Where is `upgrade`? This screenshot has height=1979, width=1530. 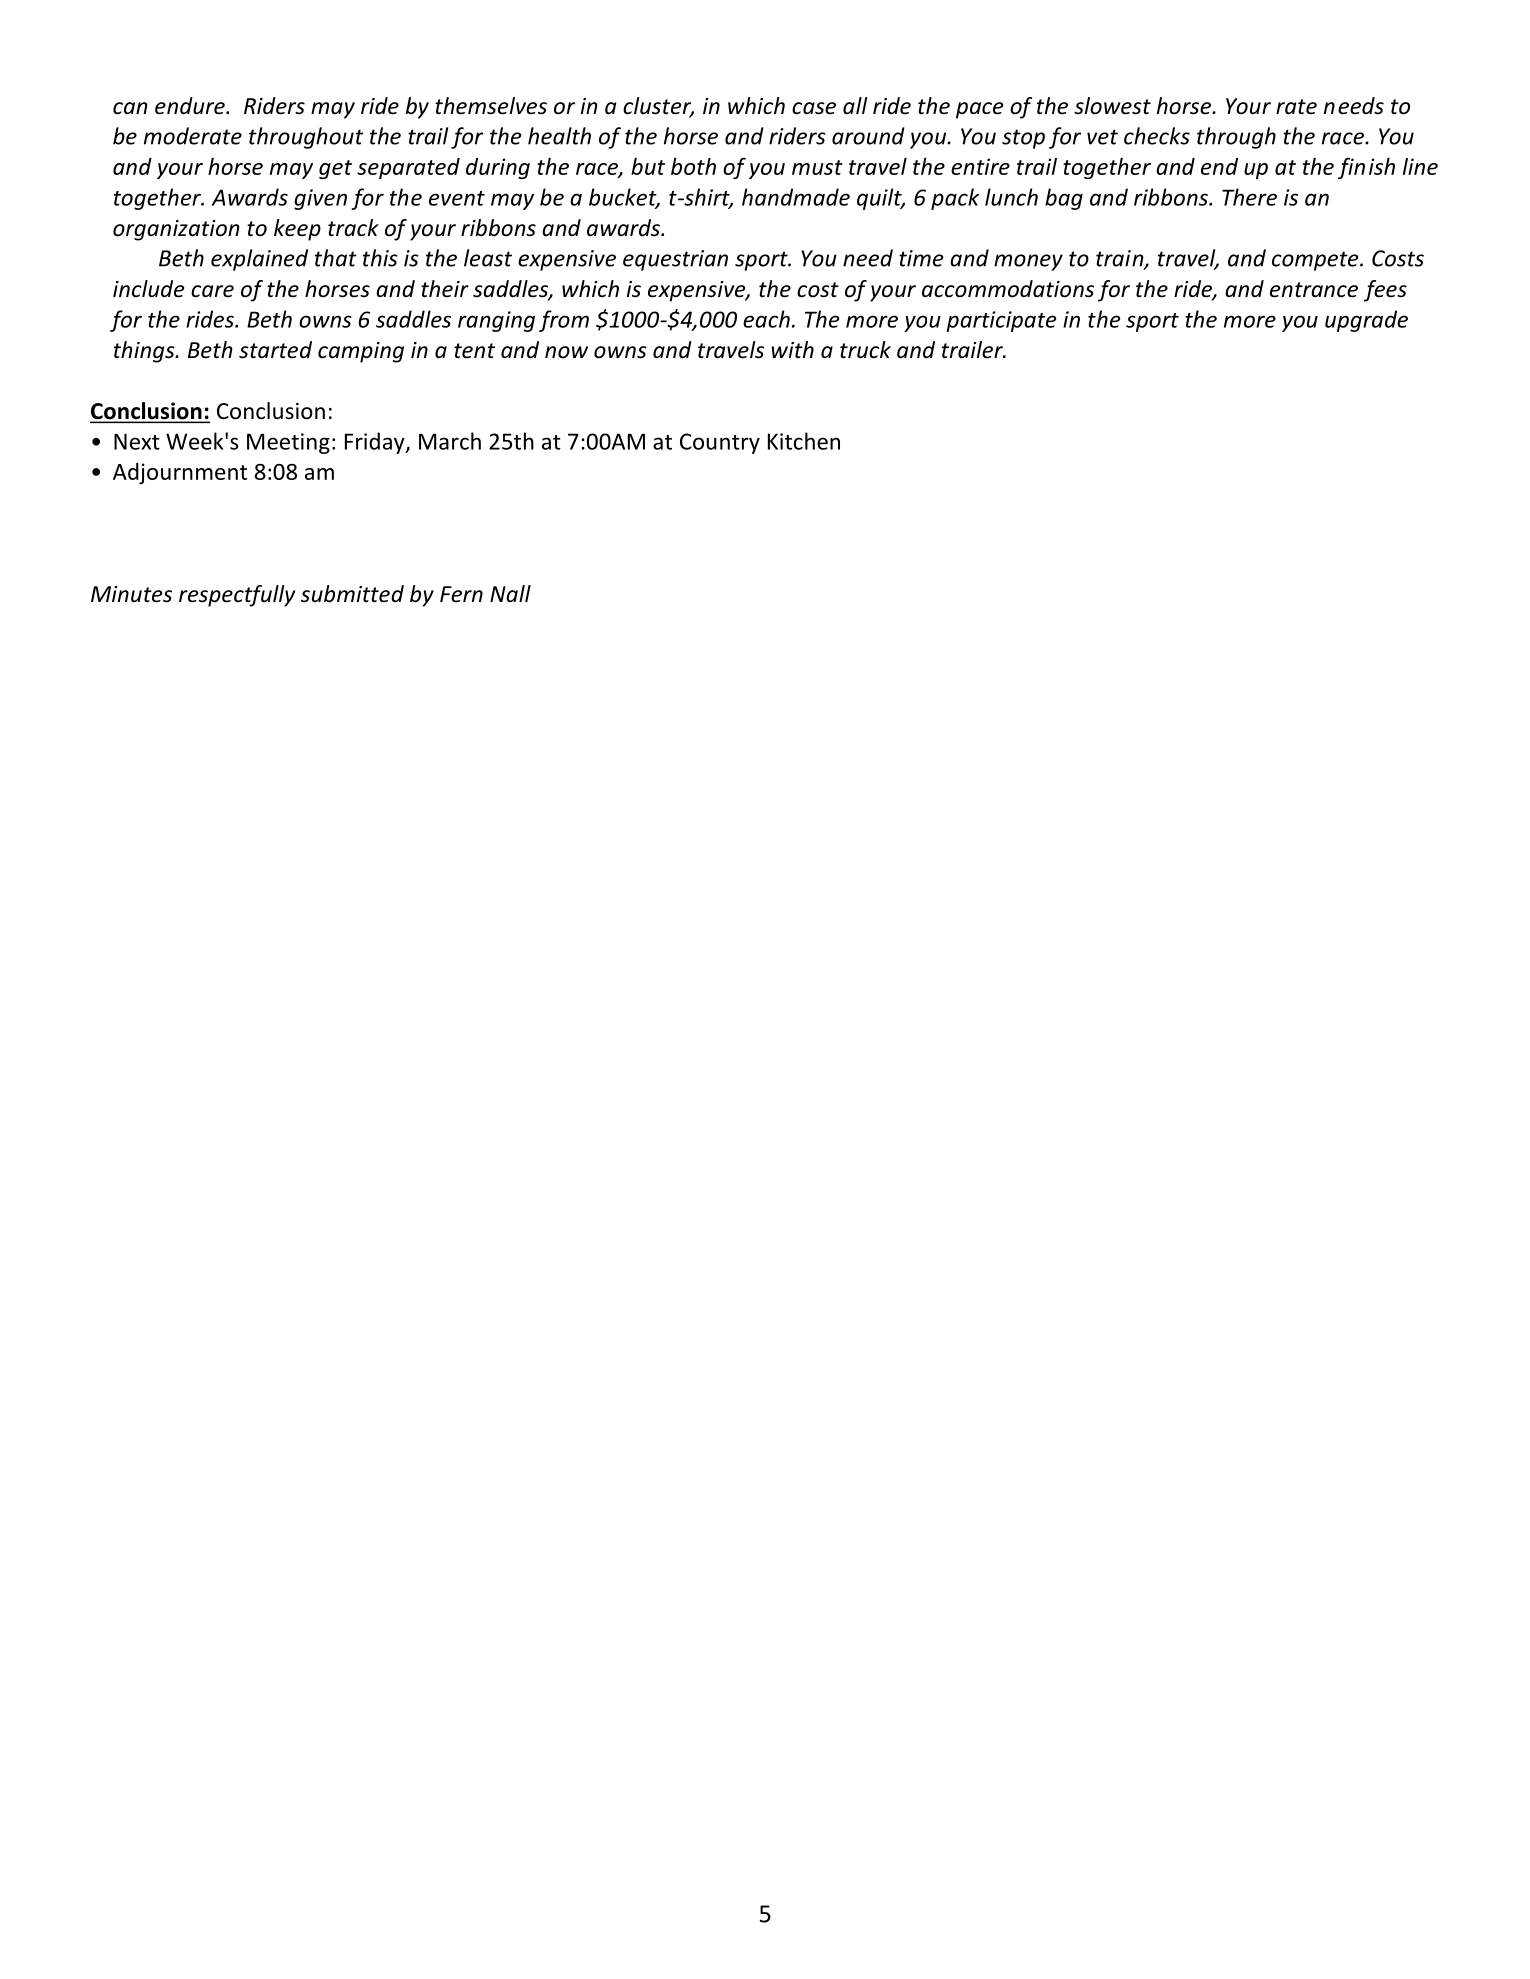 upgrade is located at coordinates (1366, 321).
